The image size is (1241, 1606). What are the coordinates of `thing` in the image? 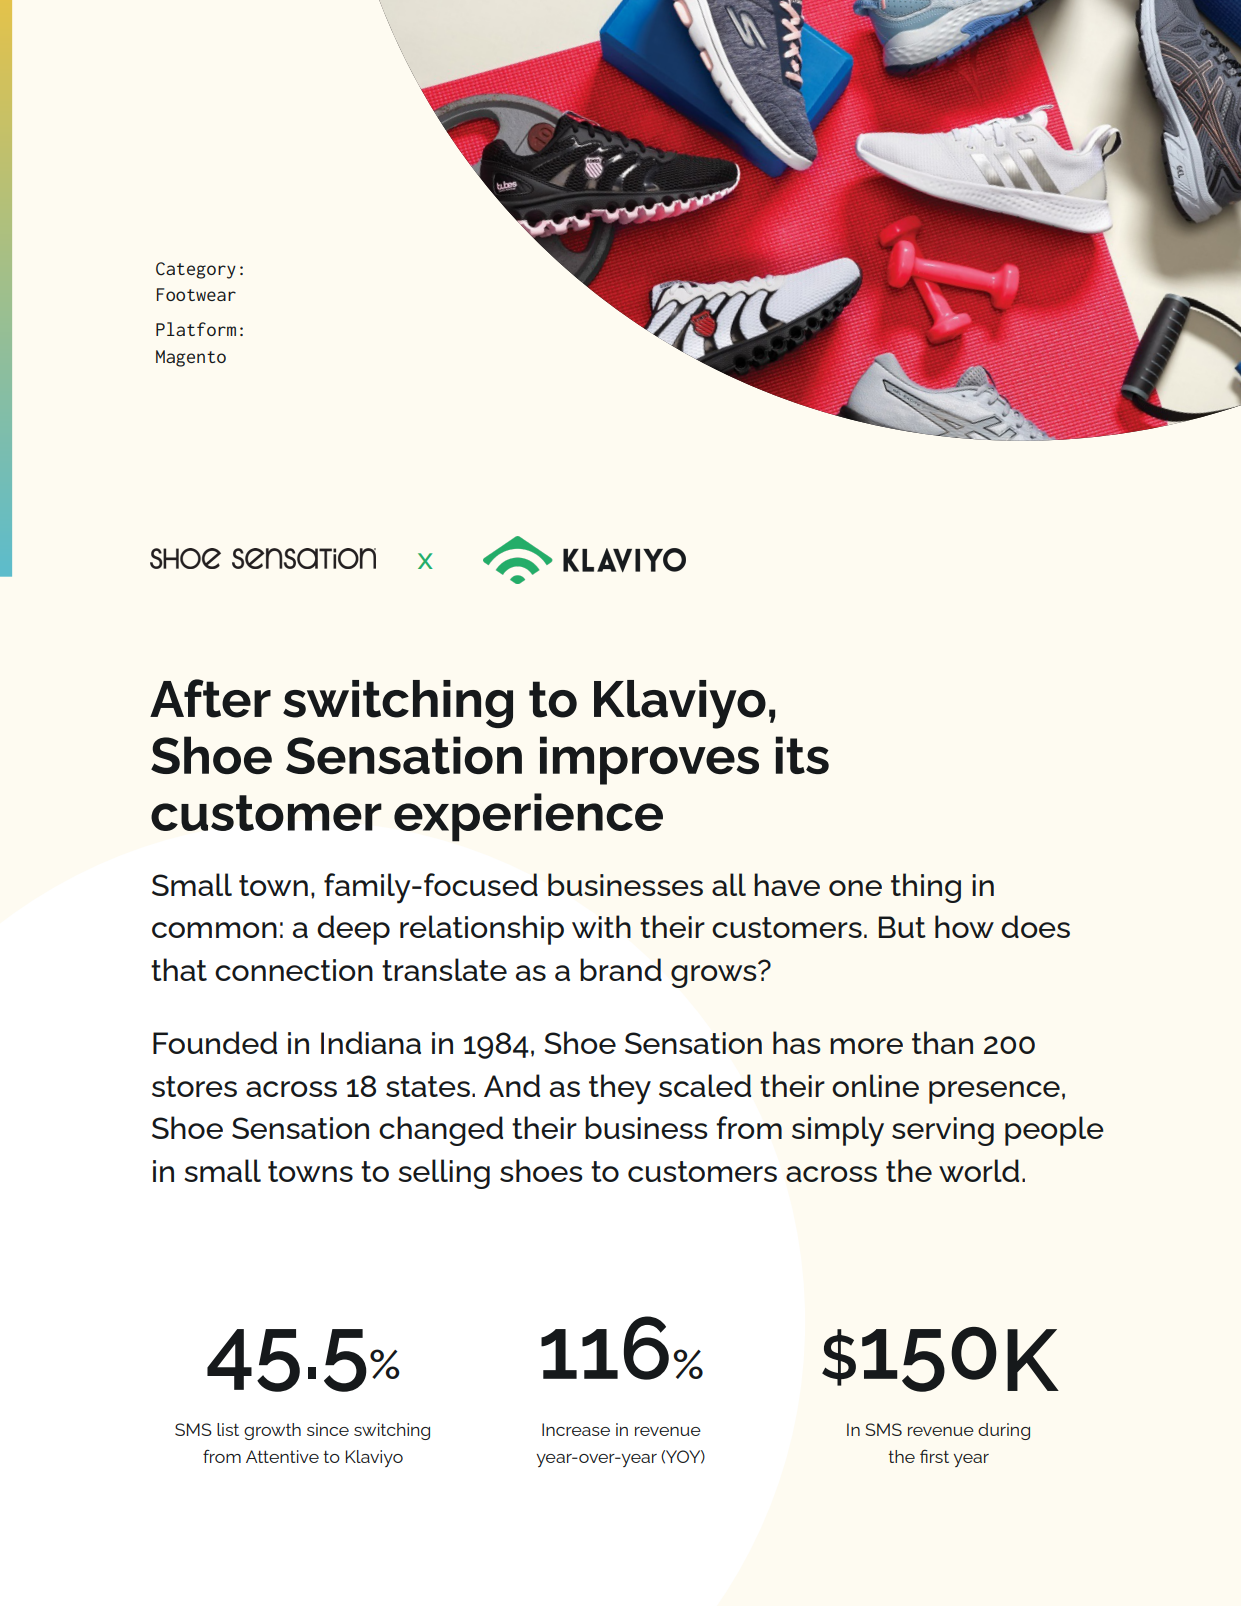 It's located at (926, 888).
